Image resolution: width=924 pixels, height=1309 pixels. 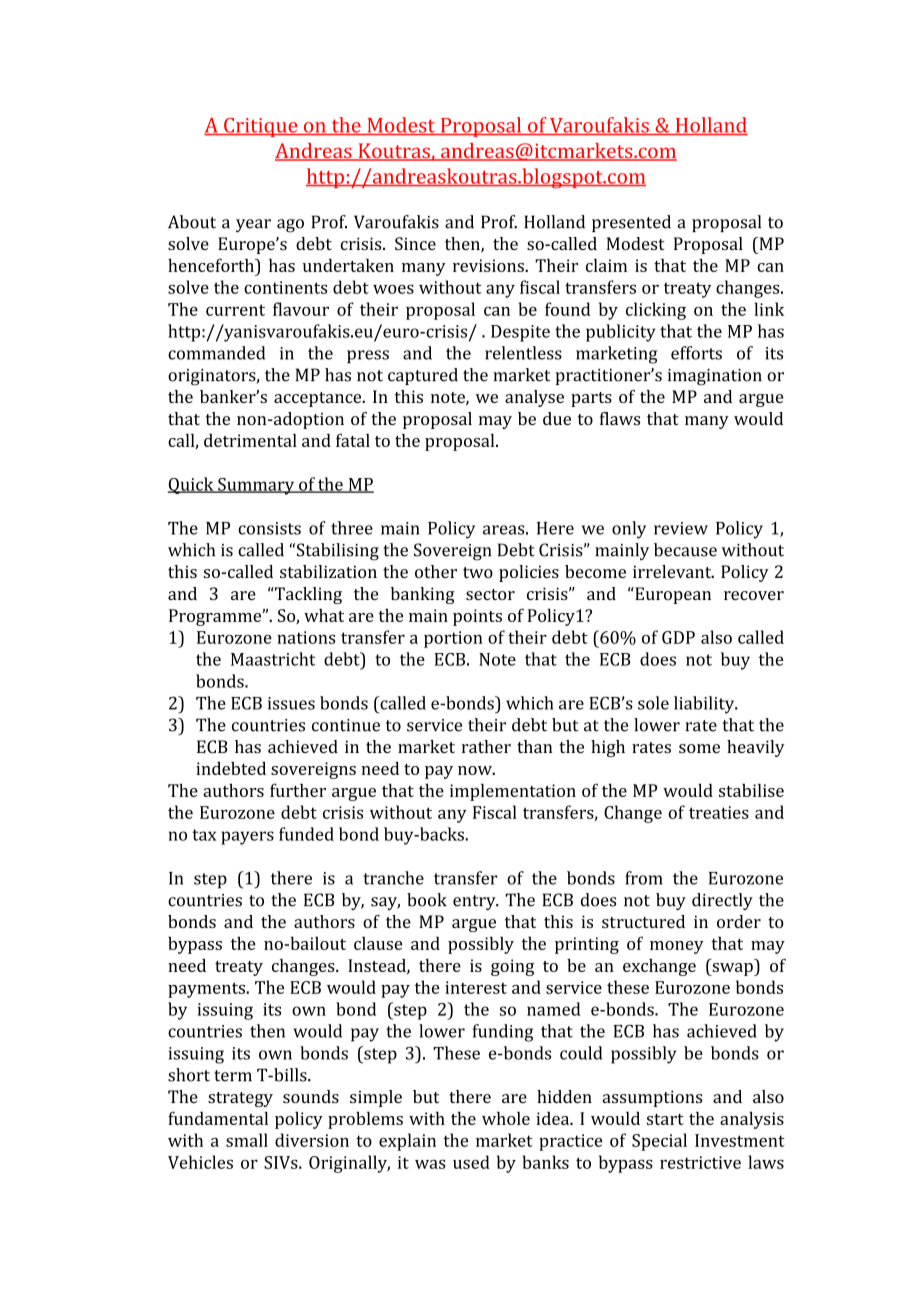 I want to click on implementation, so click(x=513, y=792).
